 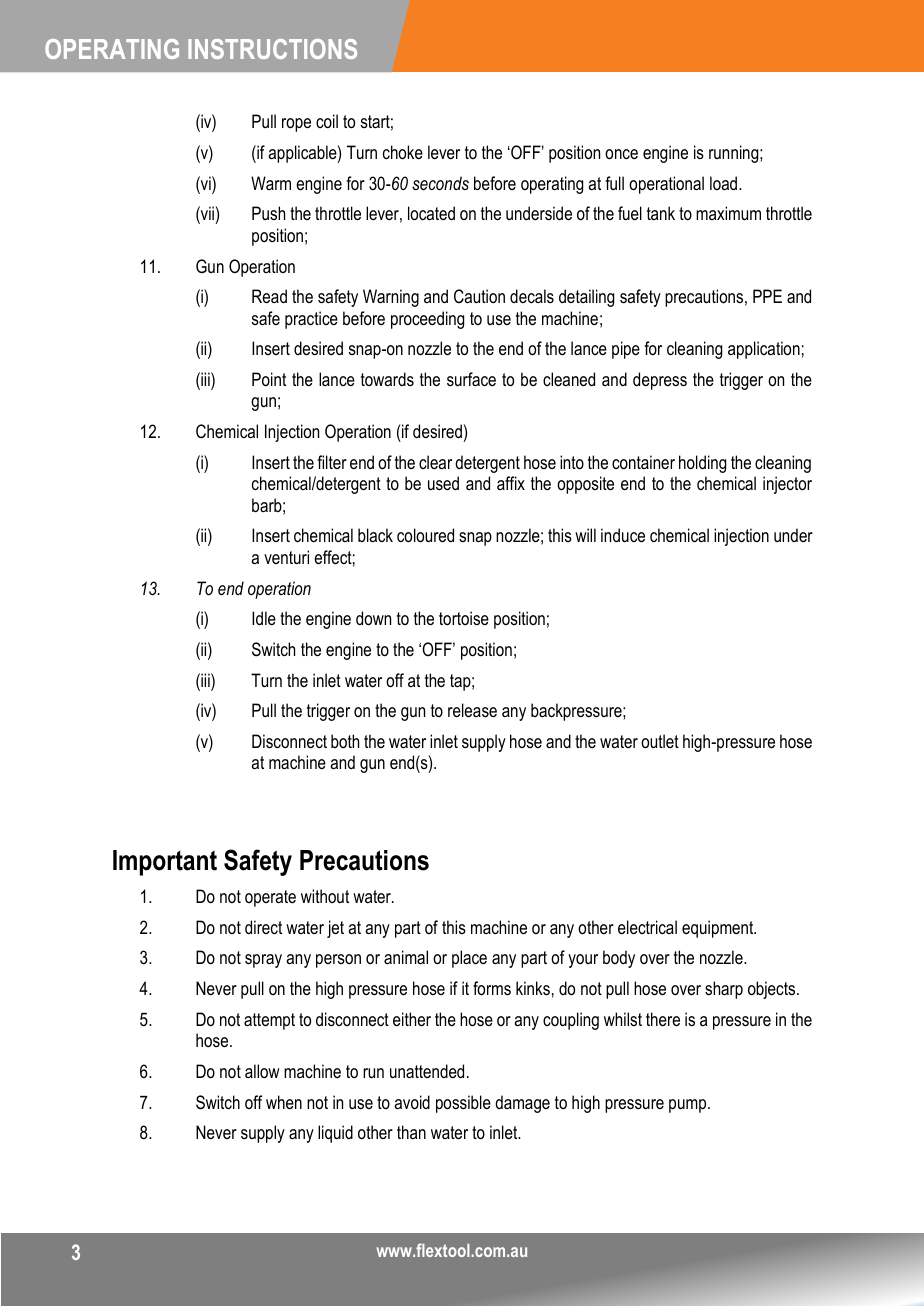 I want to click on possible, so click(x=463, y=1104).
